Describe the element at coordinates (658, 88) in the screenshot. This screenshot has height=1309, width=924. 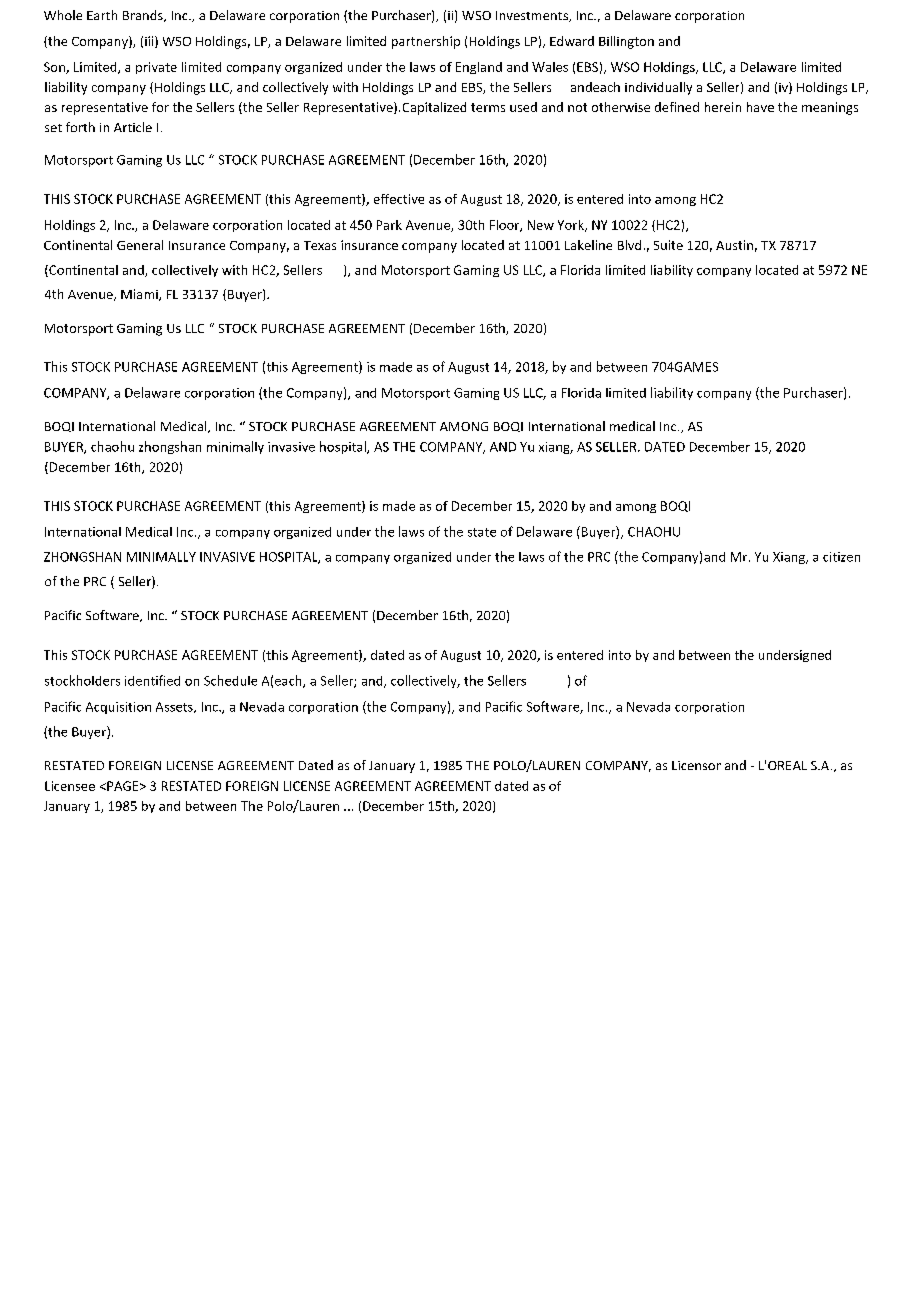
I see `individually` at that location.
